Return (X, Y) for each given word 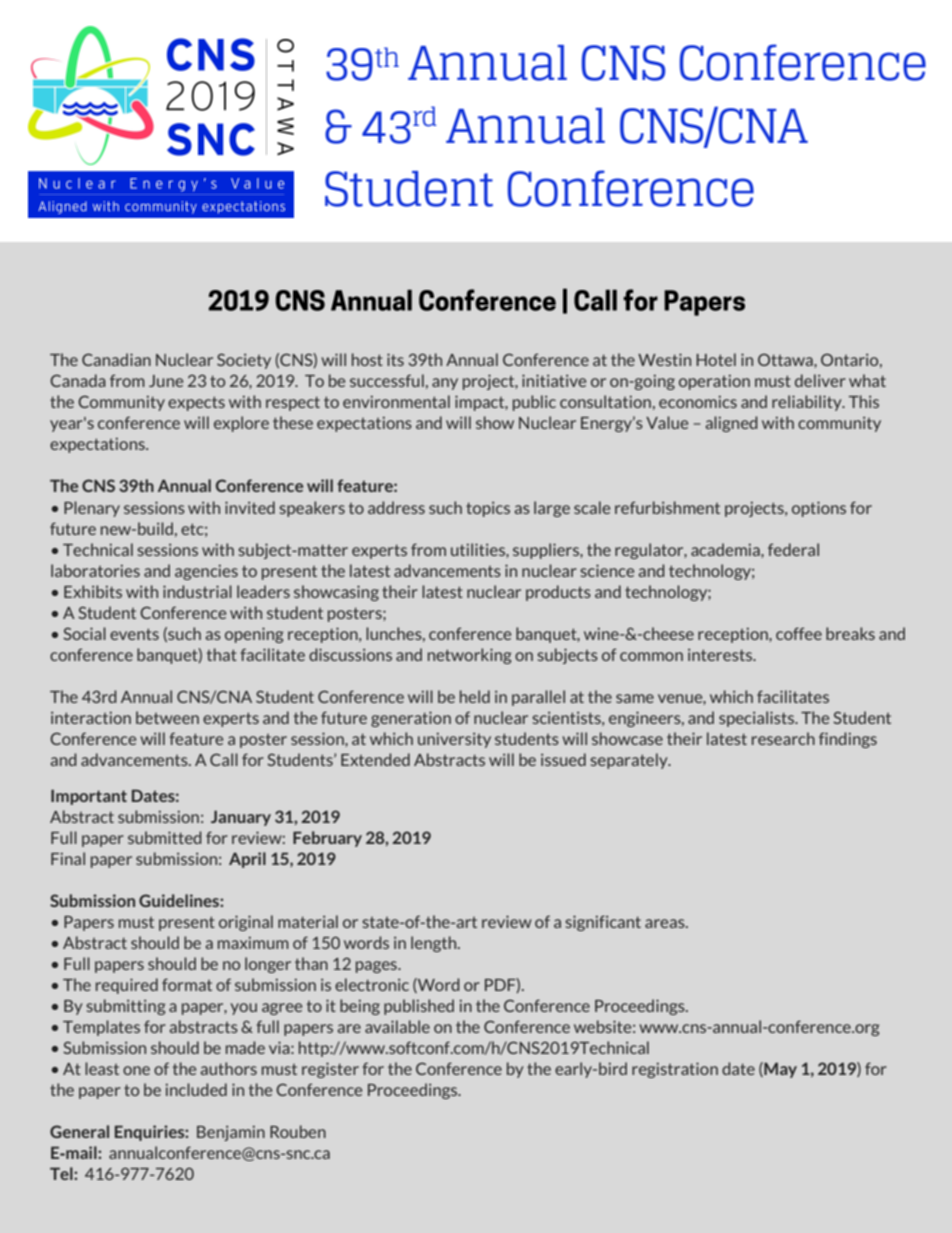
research (783, 738)
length (435, 944)
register (330, 1070)
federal (793, 549)
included (196, 1089)
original (246, 923)
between (167, 717)
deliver (820, 380)
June (166, 381)
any (445, 384)
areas (666, 923)
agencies (206, 572)
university (454, 740)
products (558, 593)
